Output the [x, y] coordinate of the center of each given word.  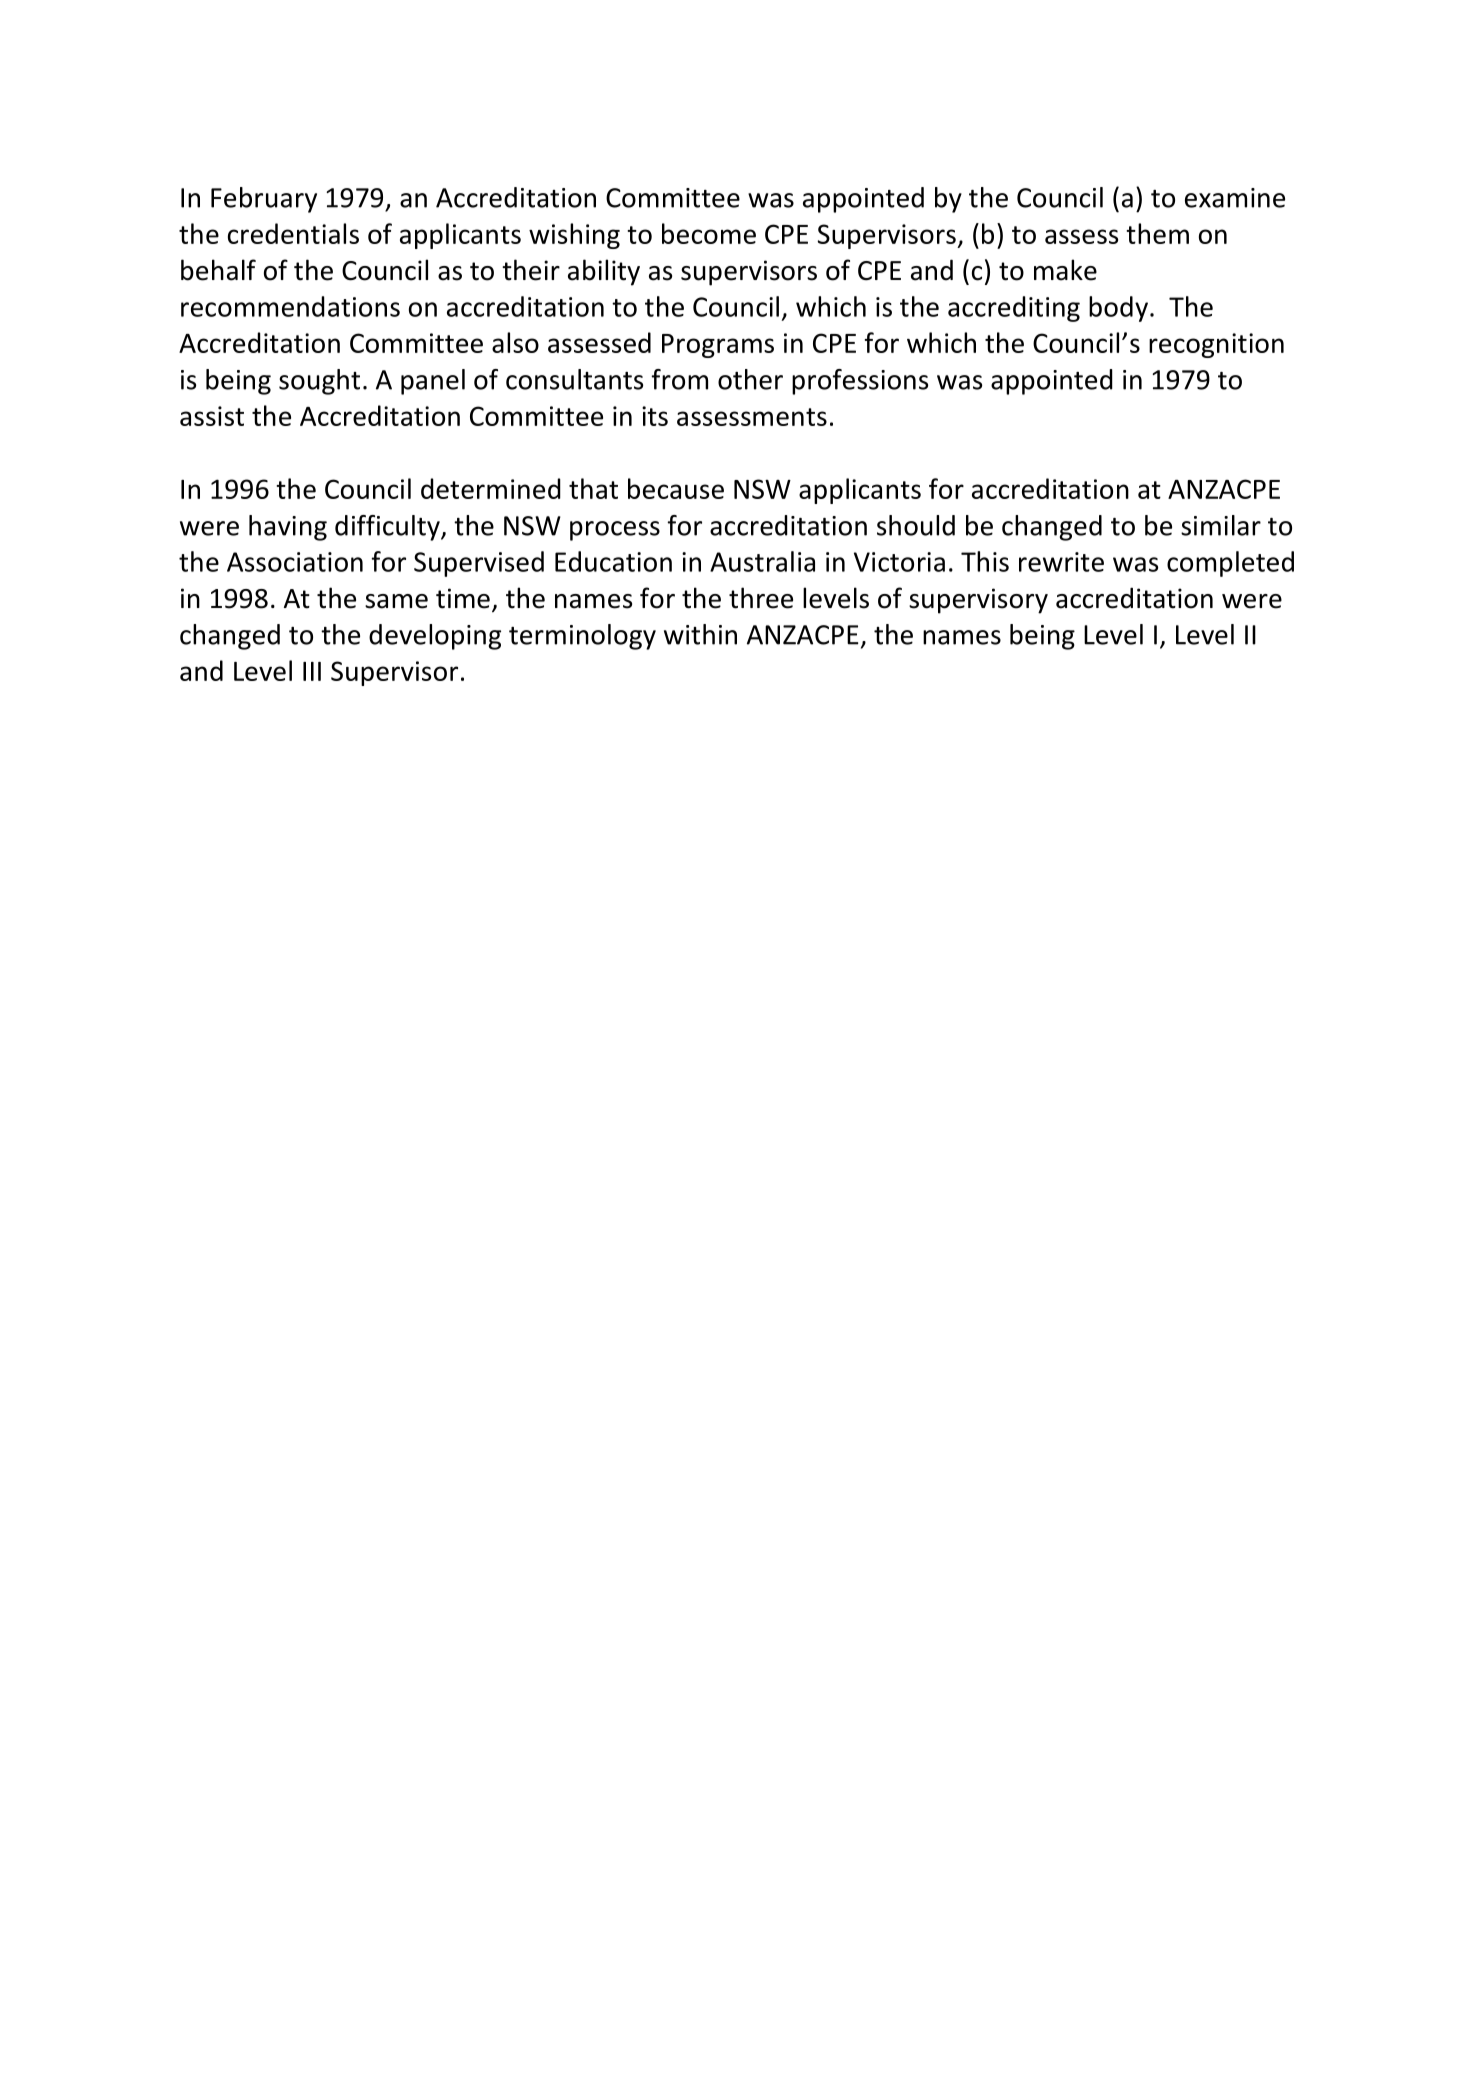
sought [319, 382]
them [1157, 233]
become [709, 233]
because [676, 488]
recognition [1216, 345]
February [264, 200]
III [312, 671]
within [700, 634]
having [288, 528]
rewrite [1061, 562]
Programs [718, 346]
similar [1221, 525]
